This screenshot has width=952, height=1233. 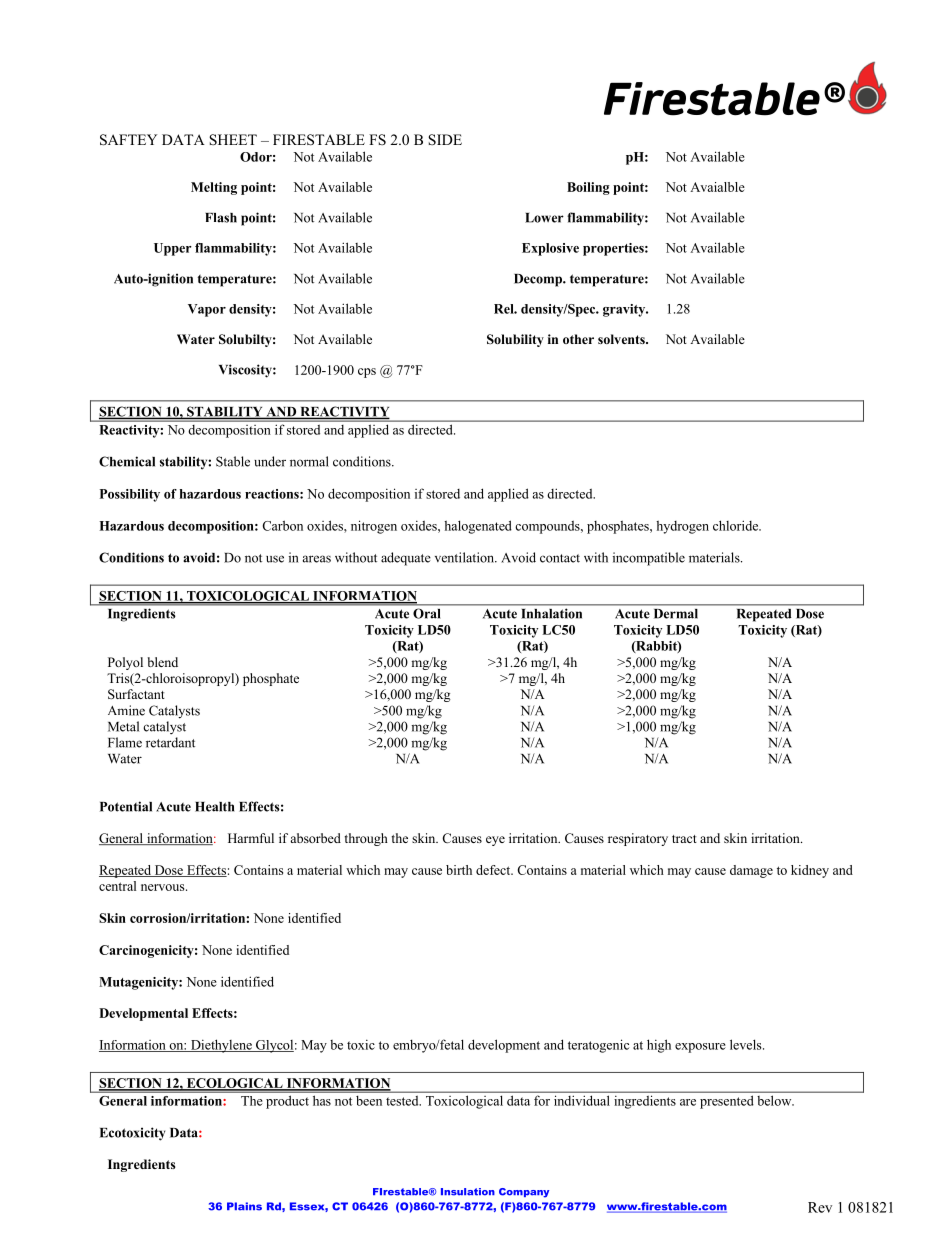 I want to click on Boiling, so click(x=588, y=188).
